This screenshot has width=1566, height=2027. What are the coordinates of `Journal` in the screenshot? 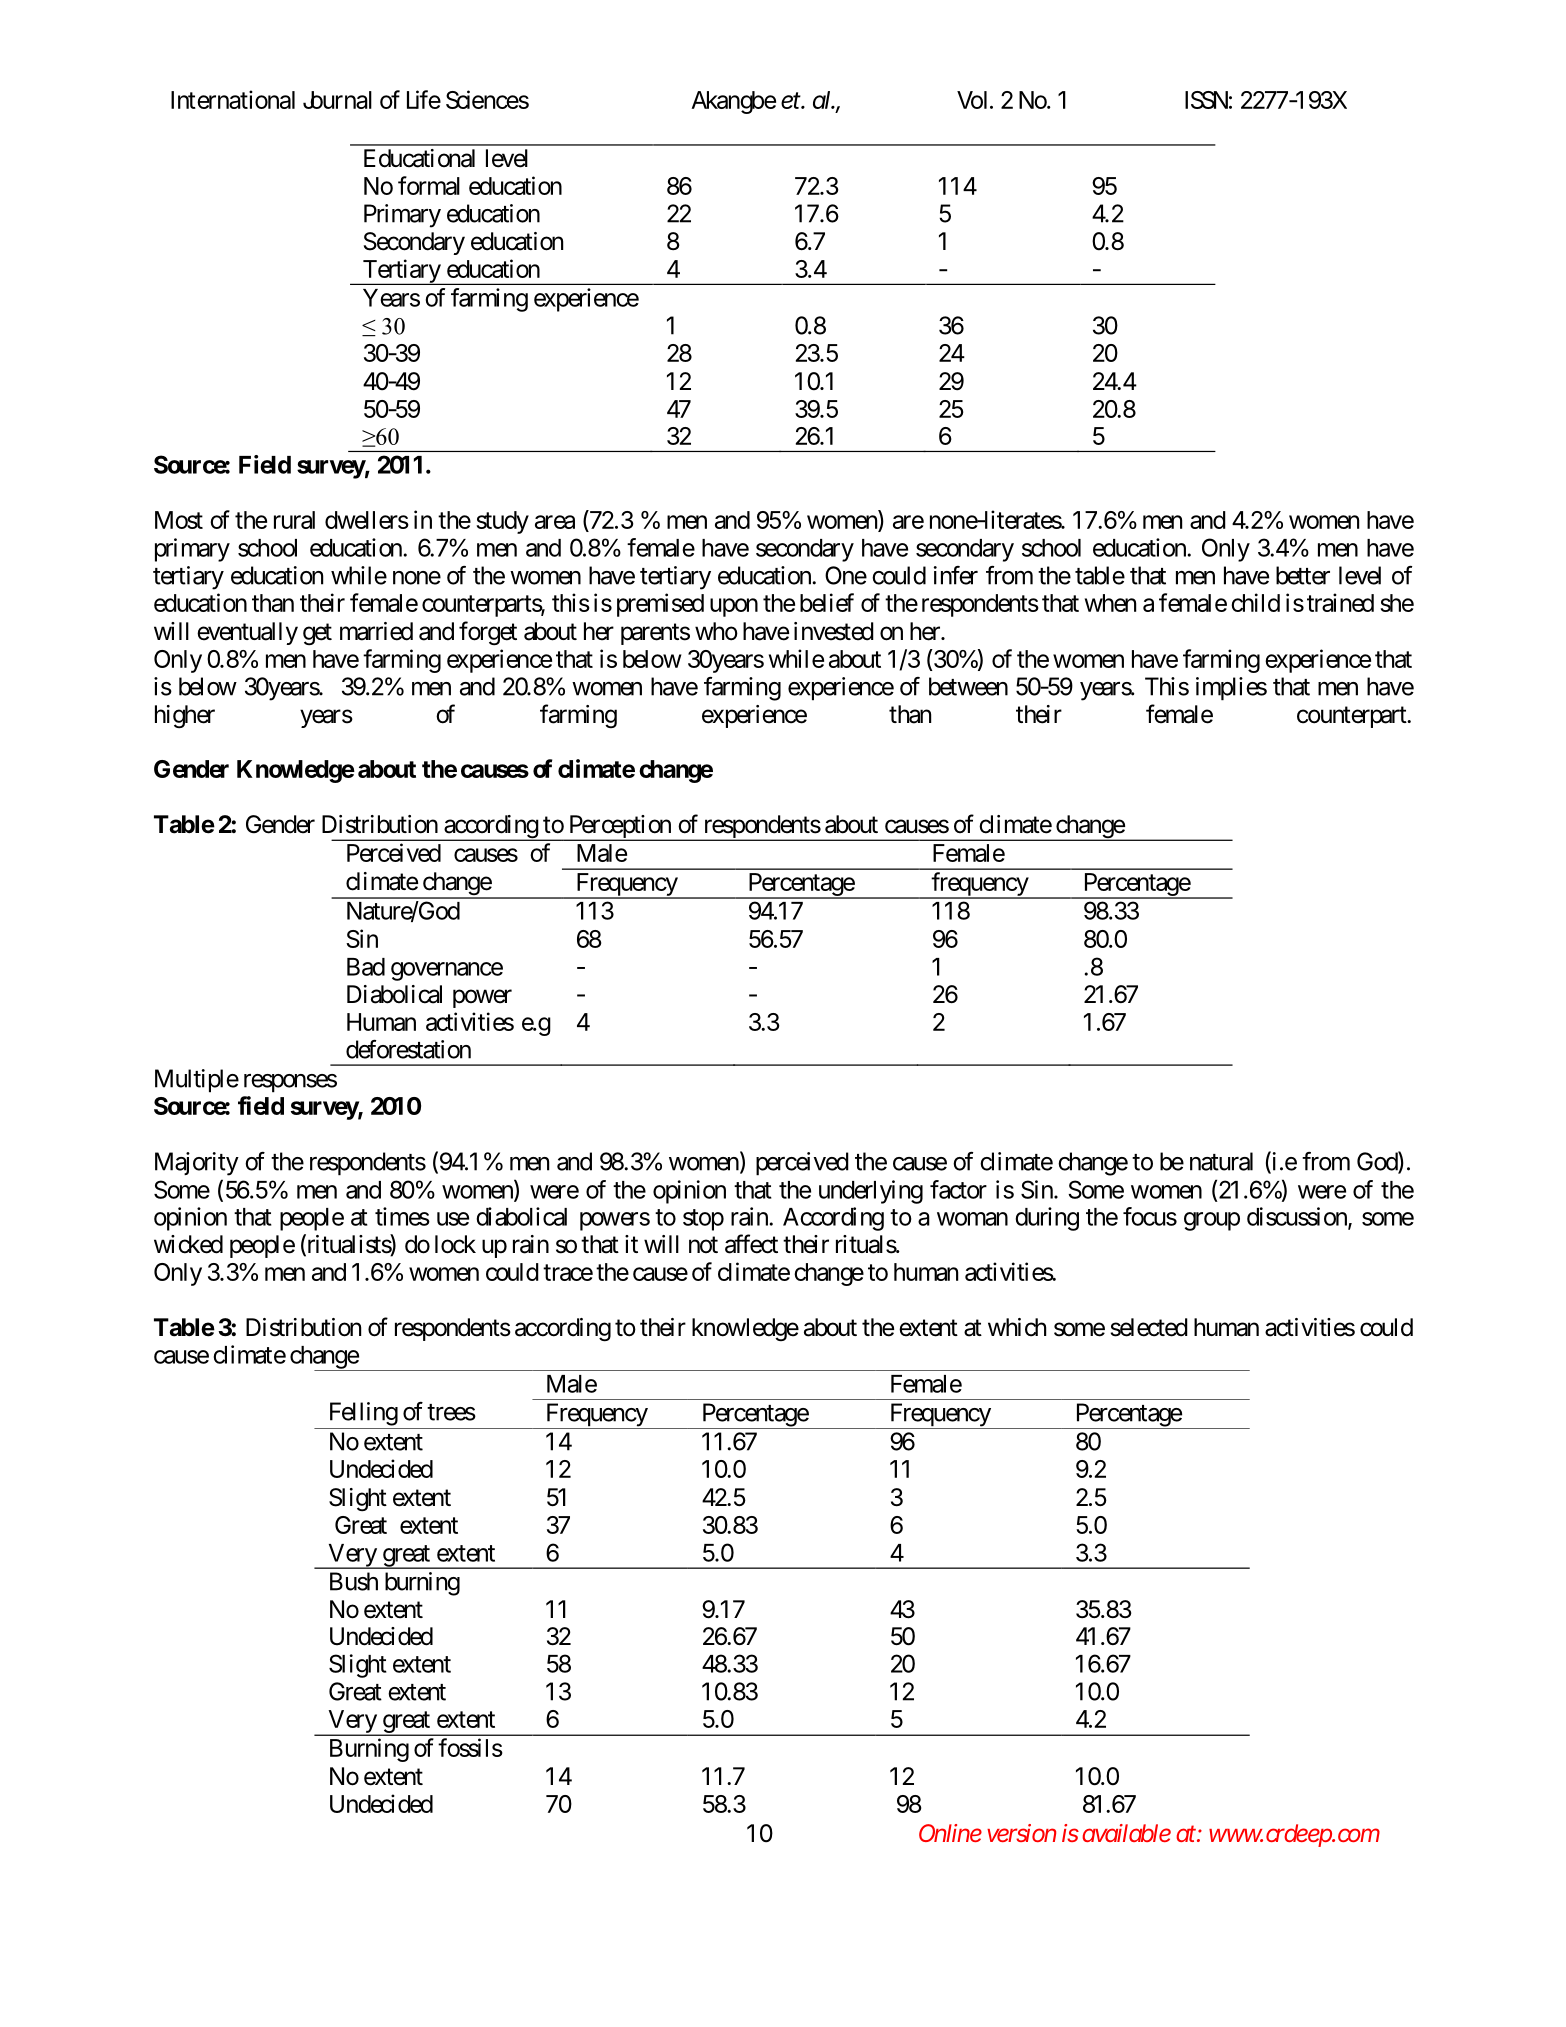 It's located at (337, 100).
